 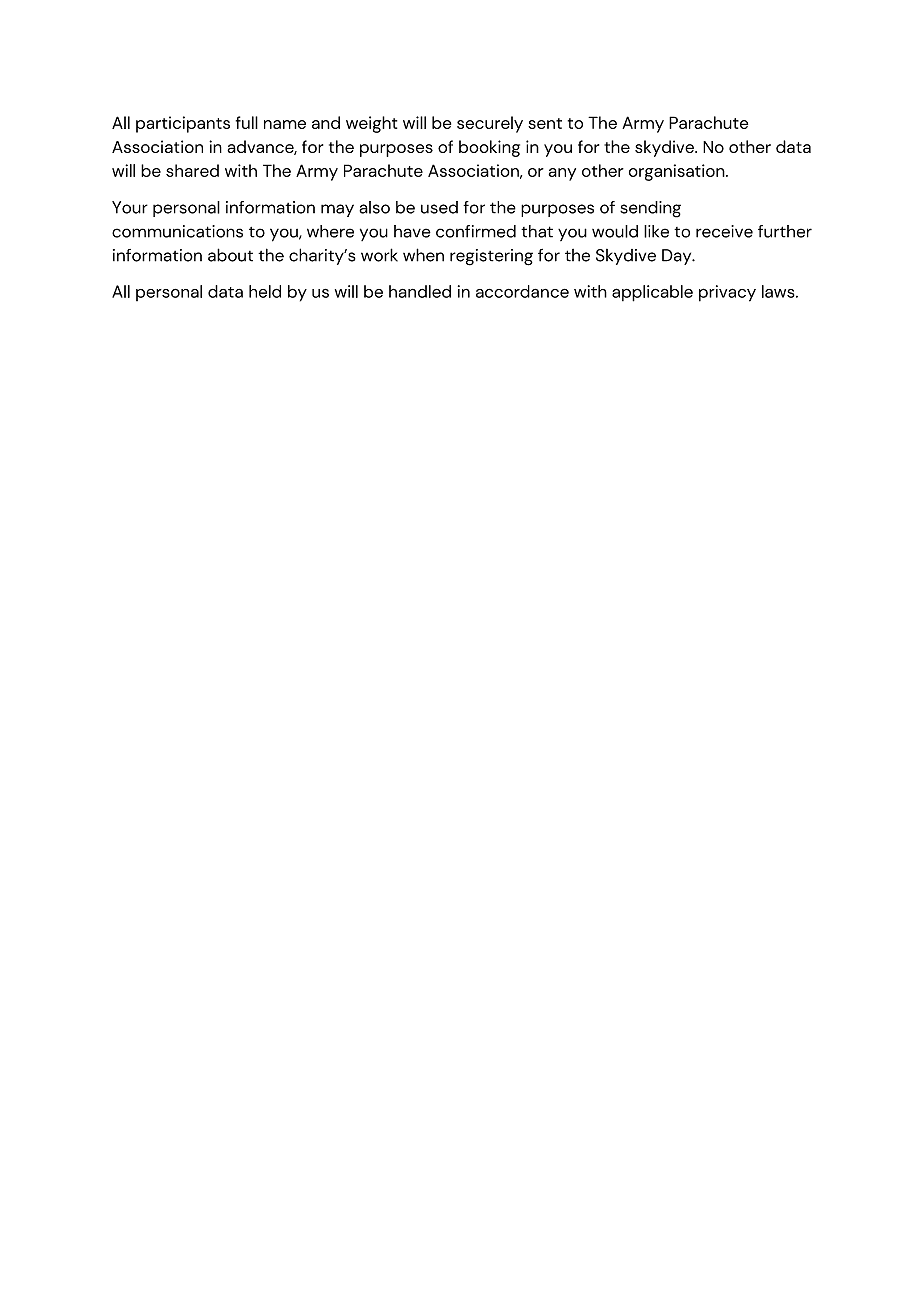 I want to click on about, so click(x=230, y=255).
